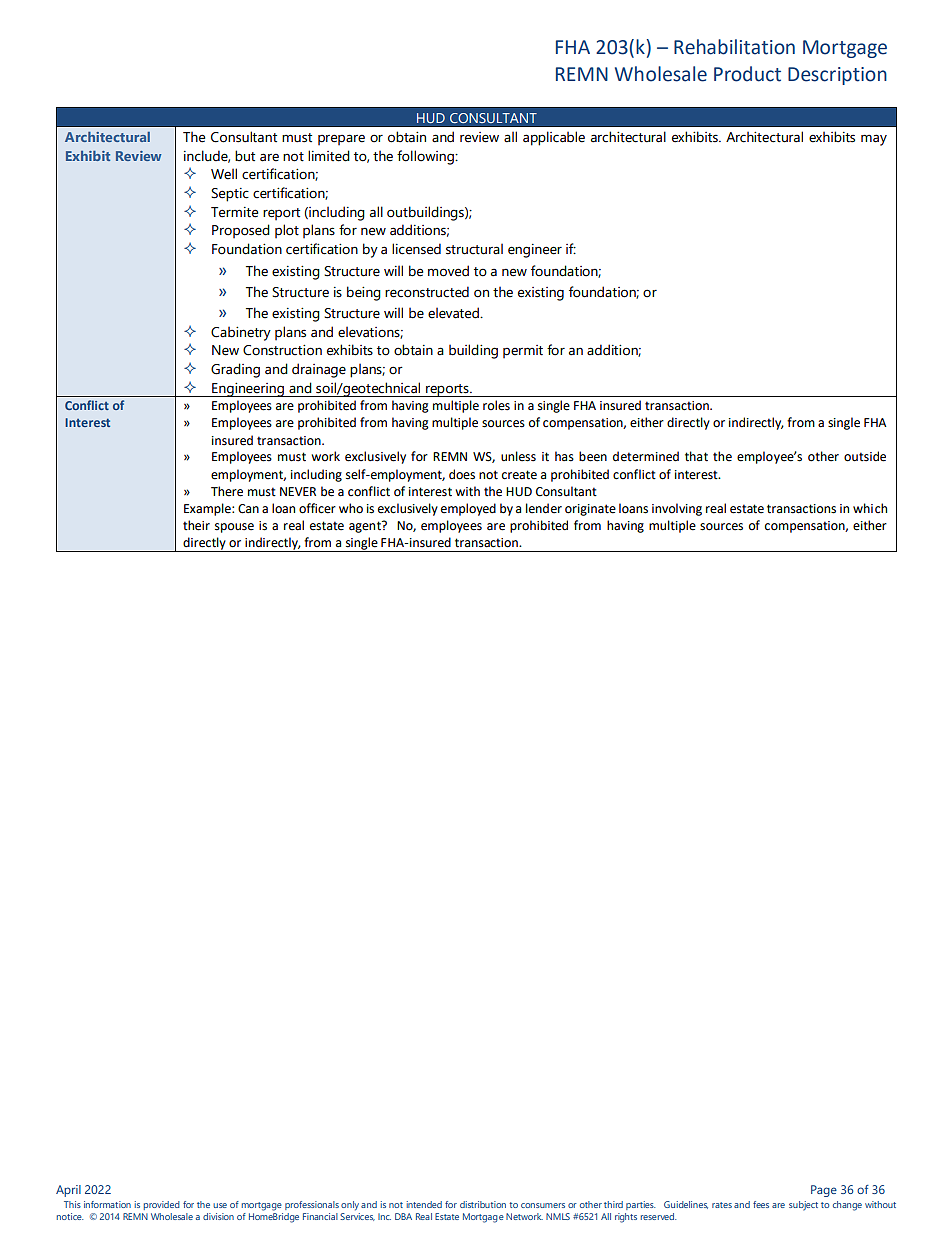  I want to click on which, so click(870, 508).
